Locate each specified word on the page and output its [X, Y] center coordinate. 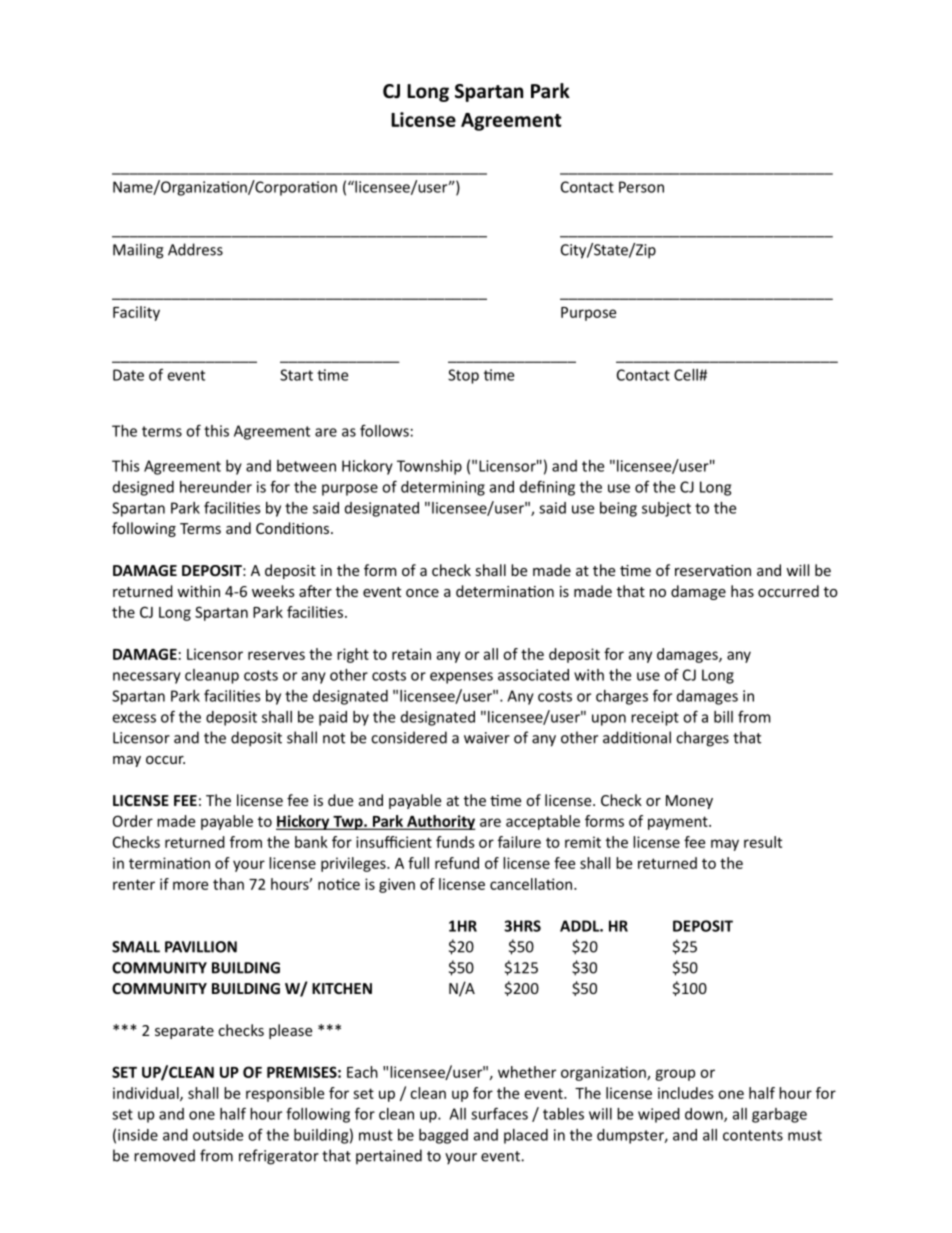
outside [218, 1135]
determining [443, 488]
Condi [276, 528]
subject [666, 509]
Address [195, 249]
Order [133, 821]
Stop [463, 376]
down [705, 1115]
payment [679, 823]
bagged [443, 1136]
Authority [440, 822]
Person [641, 187]
